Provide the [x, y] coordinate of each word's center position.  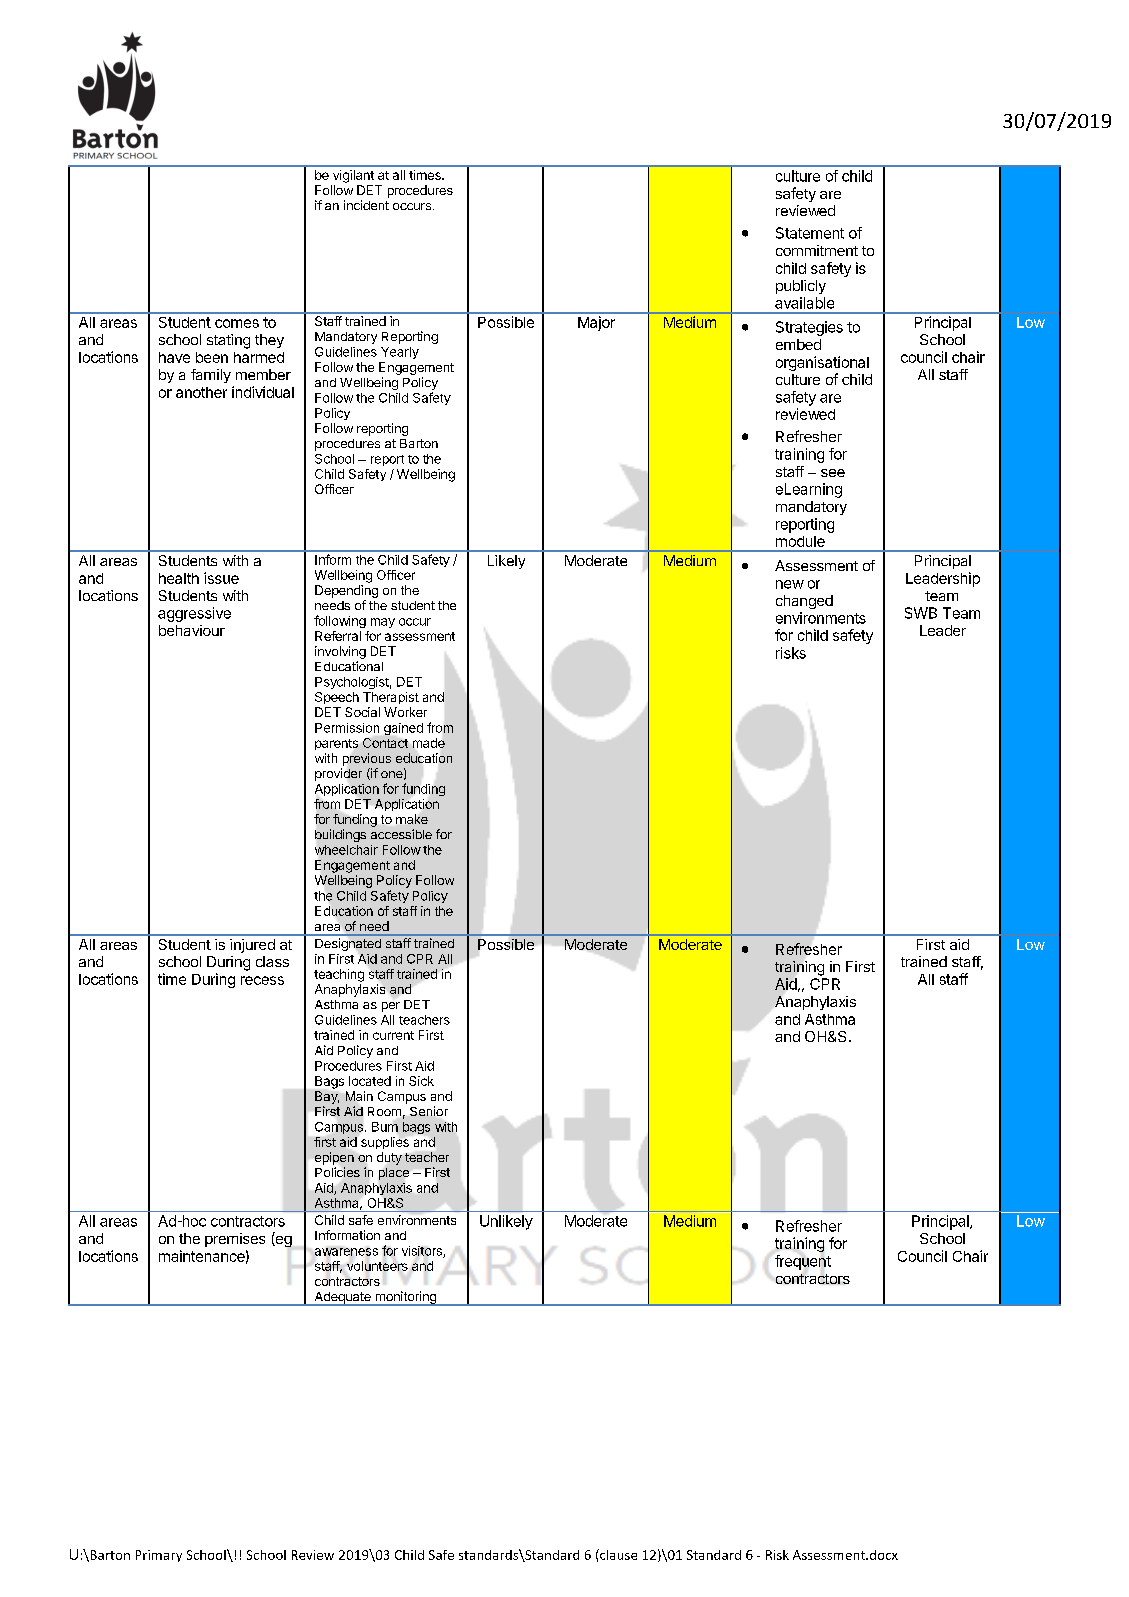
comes [237, 323]
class [272, 961]
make [412, 819]
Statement [810, 233]
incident [366, 205]
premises [235, 1240]
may [383, 623]
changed [804, 602]
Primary [159, 1556]
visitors [423, 1252]
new [790, 584]
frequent [803, 1262]
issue [221, 578]
